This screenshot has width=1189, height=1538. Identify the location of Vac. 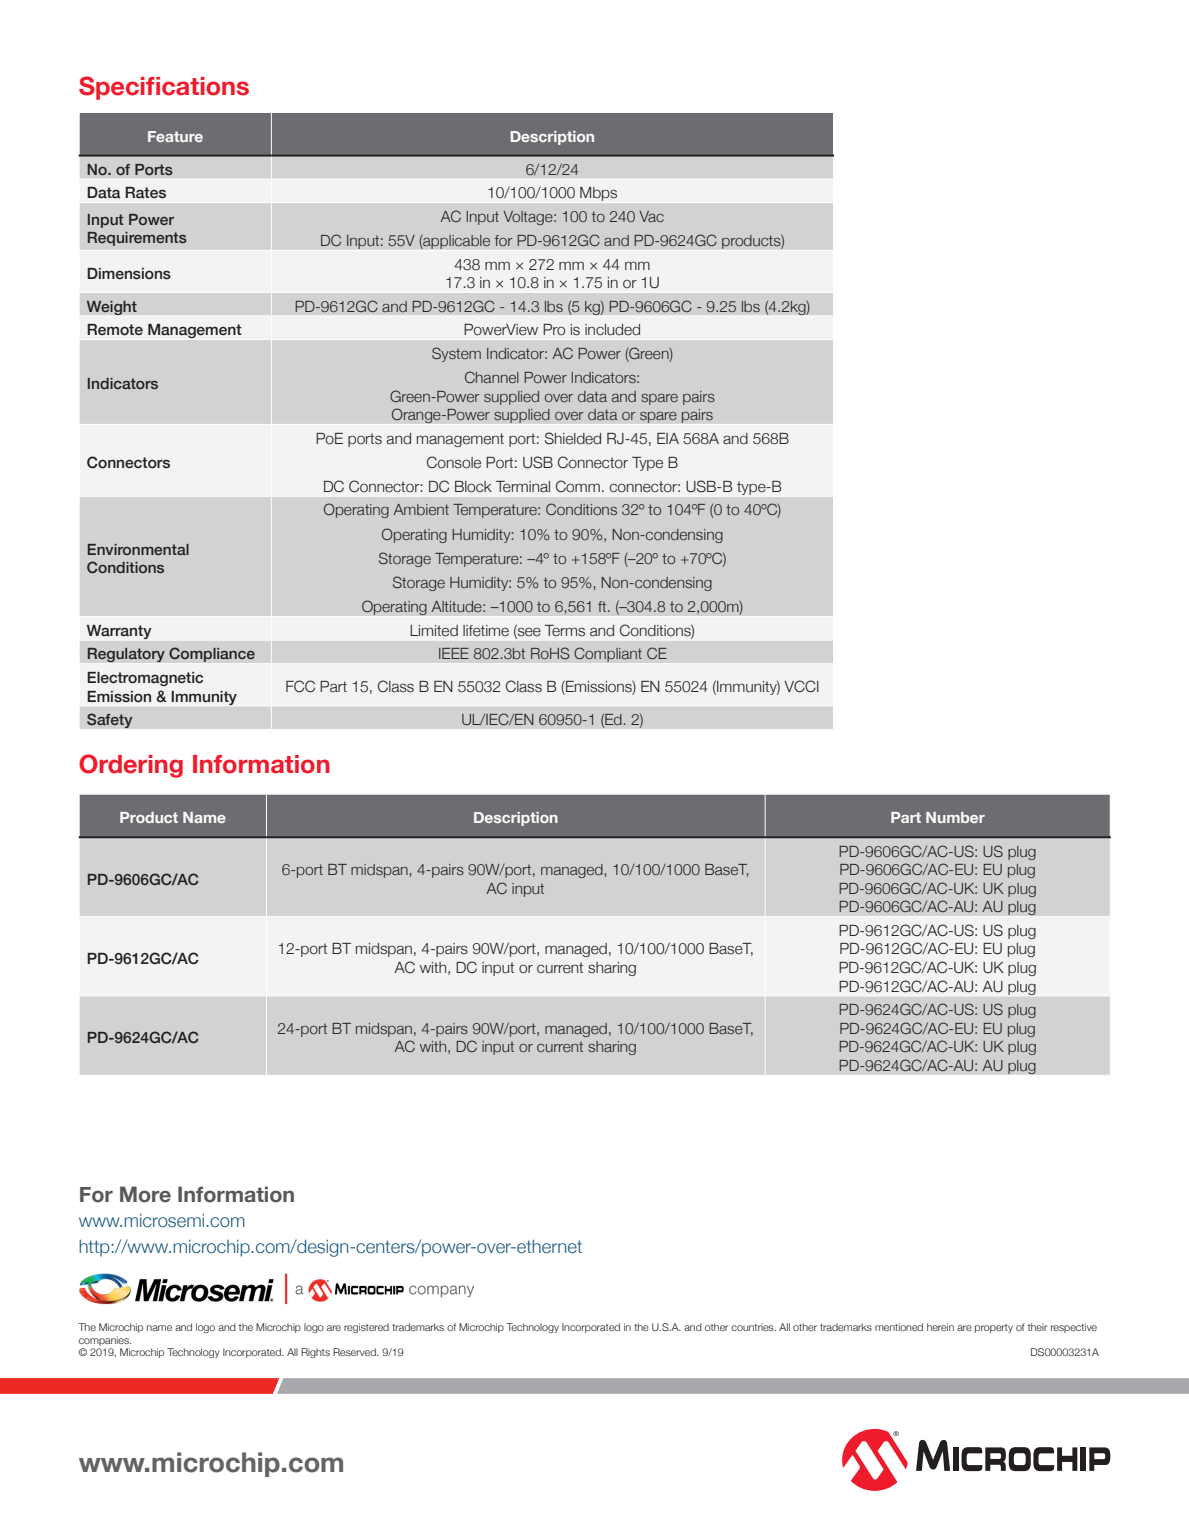
(651, 216).
